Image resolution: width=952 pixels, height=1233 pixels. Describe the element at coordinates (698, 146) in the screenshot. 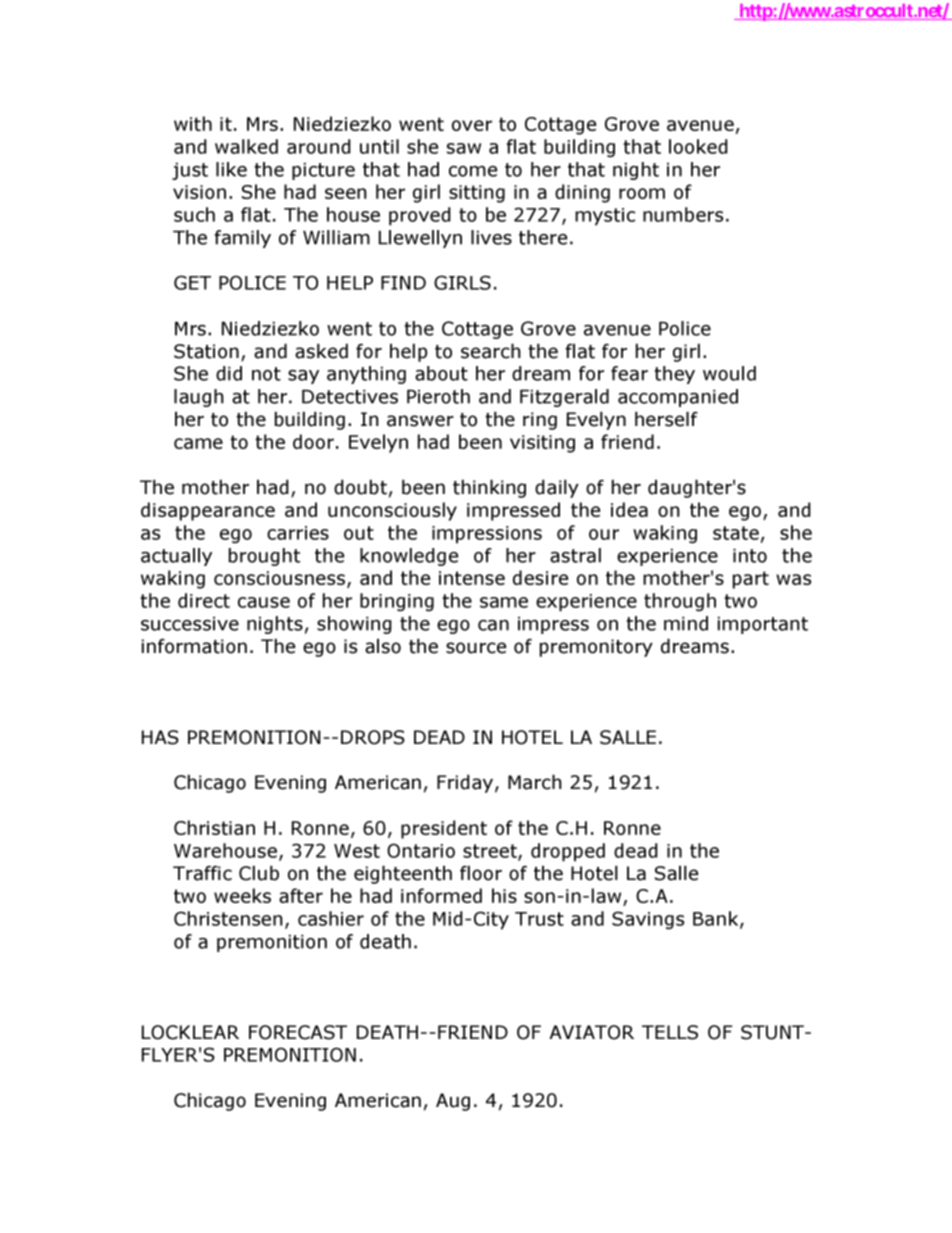

I see `looked` at that location.
